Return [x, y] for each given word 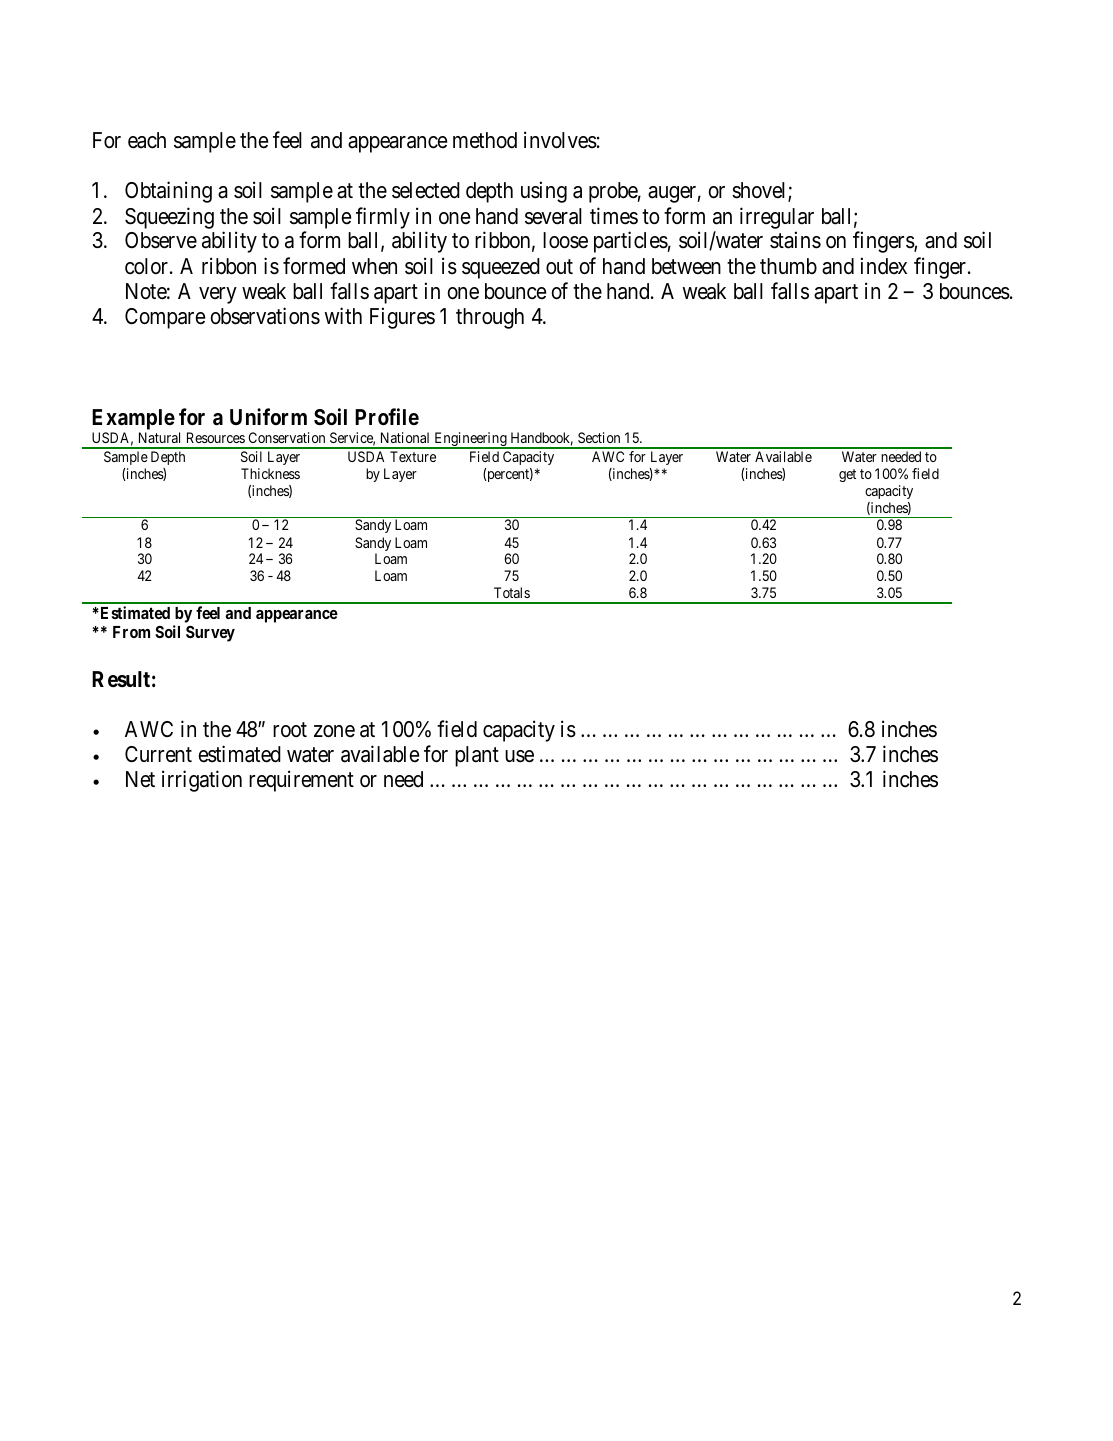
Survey [210, 634]
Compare [165, 318]
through [490, 318]
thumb [788, 266]
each [147, 140]
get [847, 475]
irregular [777, 218]
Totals [512, 592]
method [485, 140]
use [519, 756]
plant [477, 756]
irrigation [202, 781]
